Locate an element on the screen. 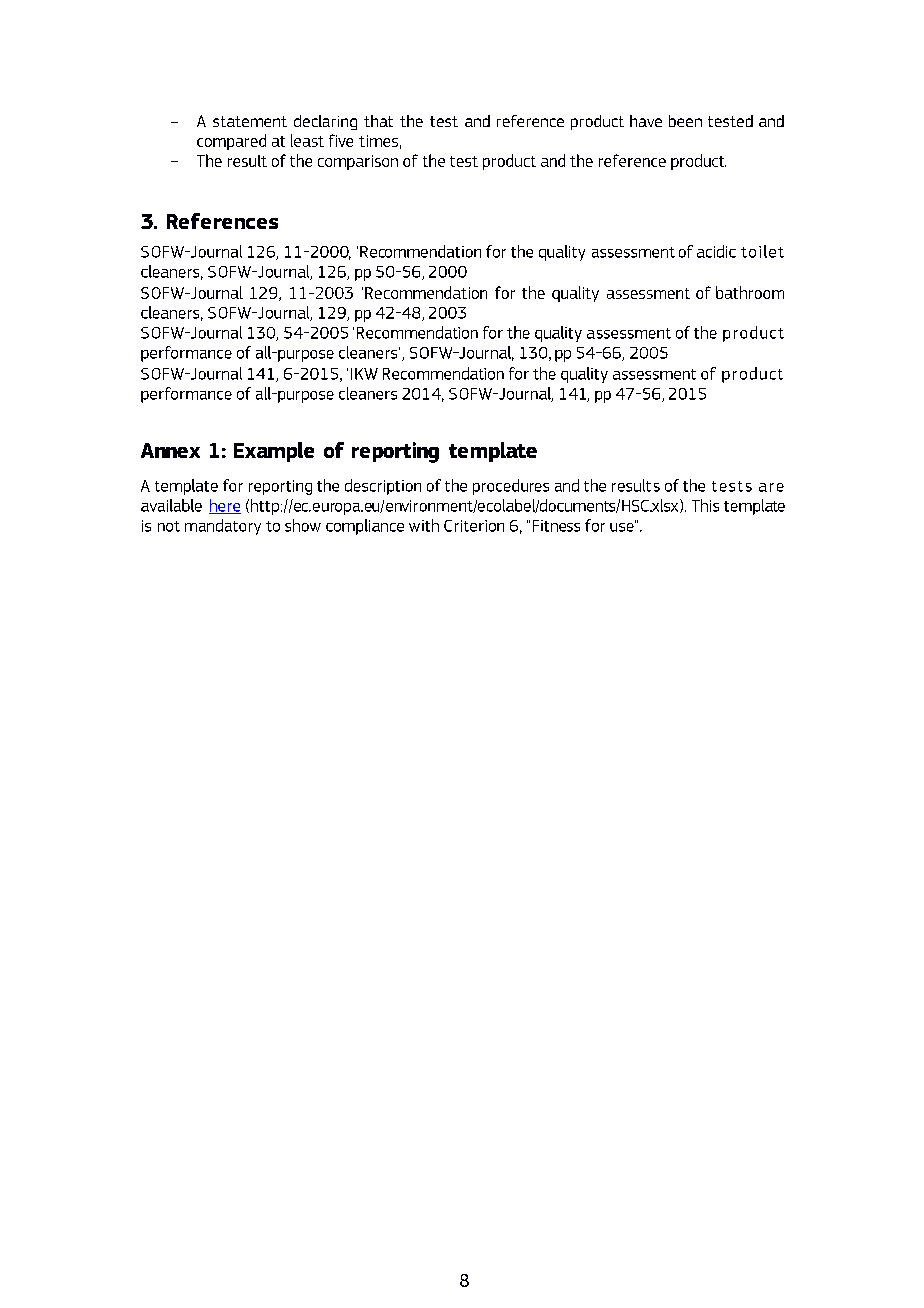 This screenshot has width=924, height=1308. five is located at coordinates (341, 140).
